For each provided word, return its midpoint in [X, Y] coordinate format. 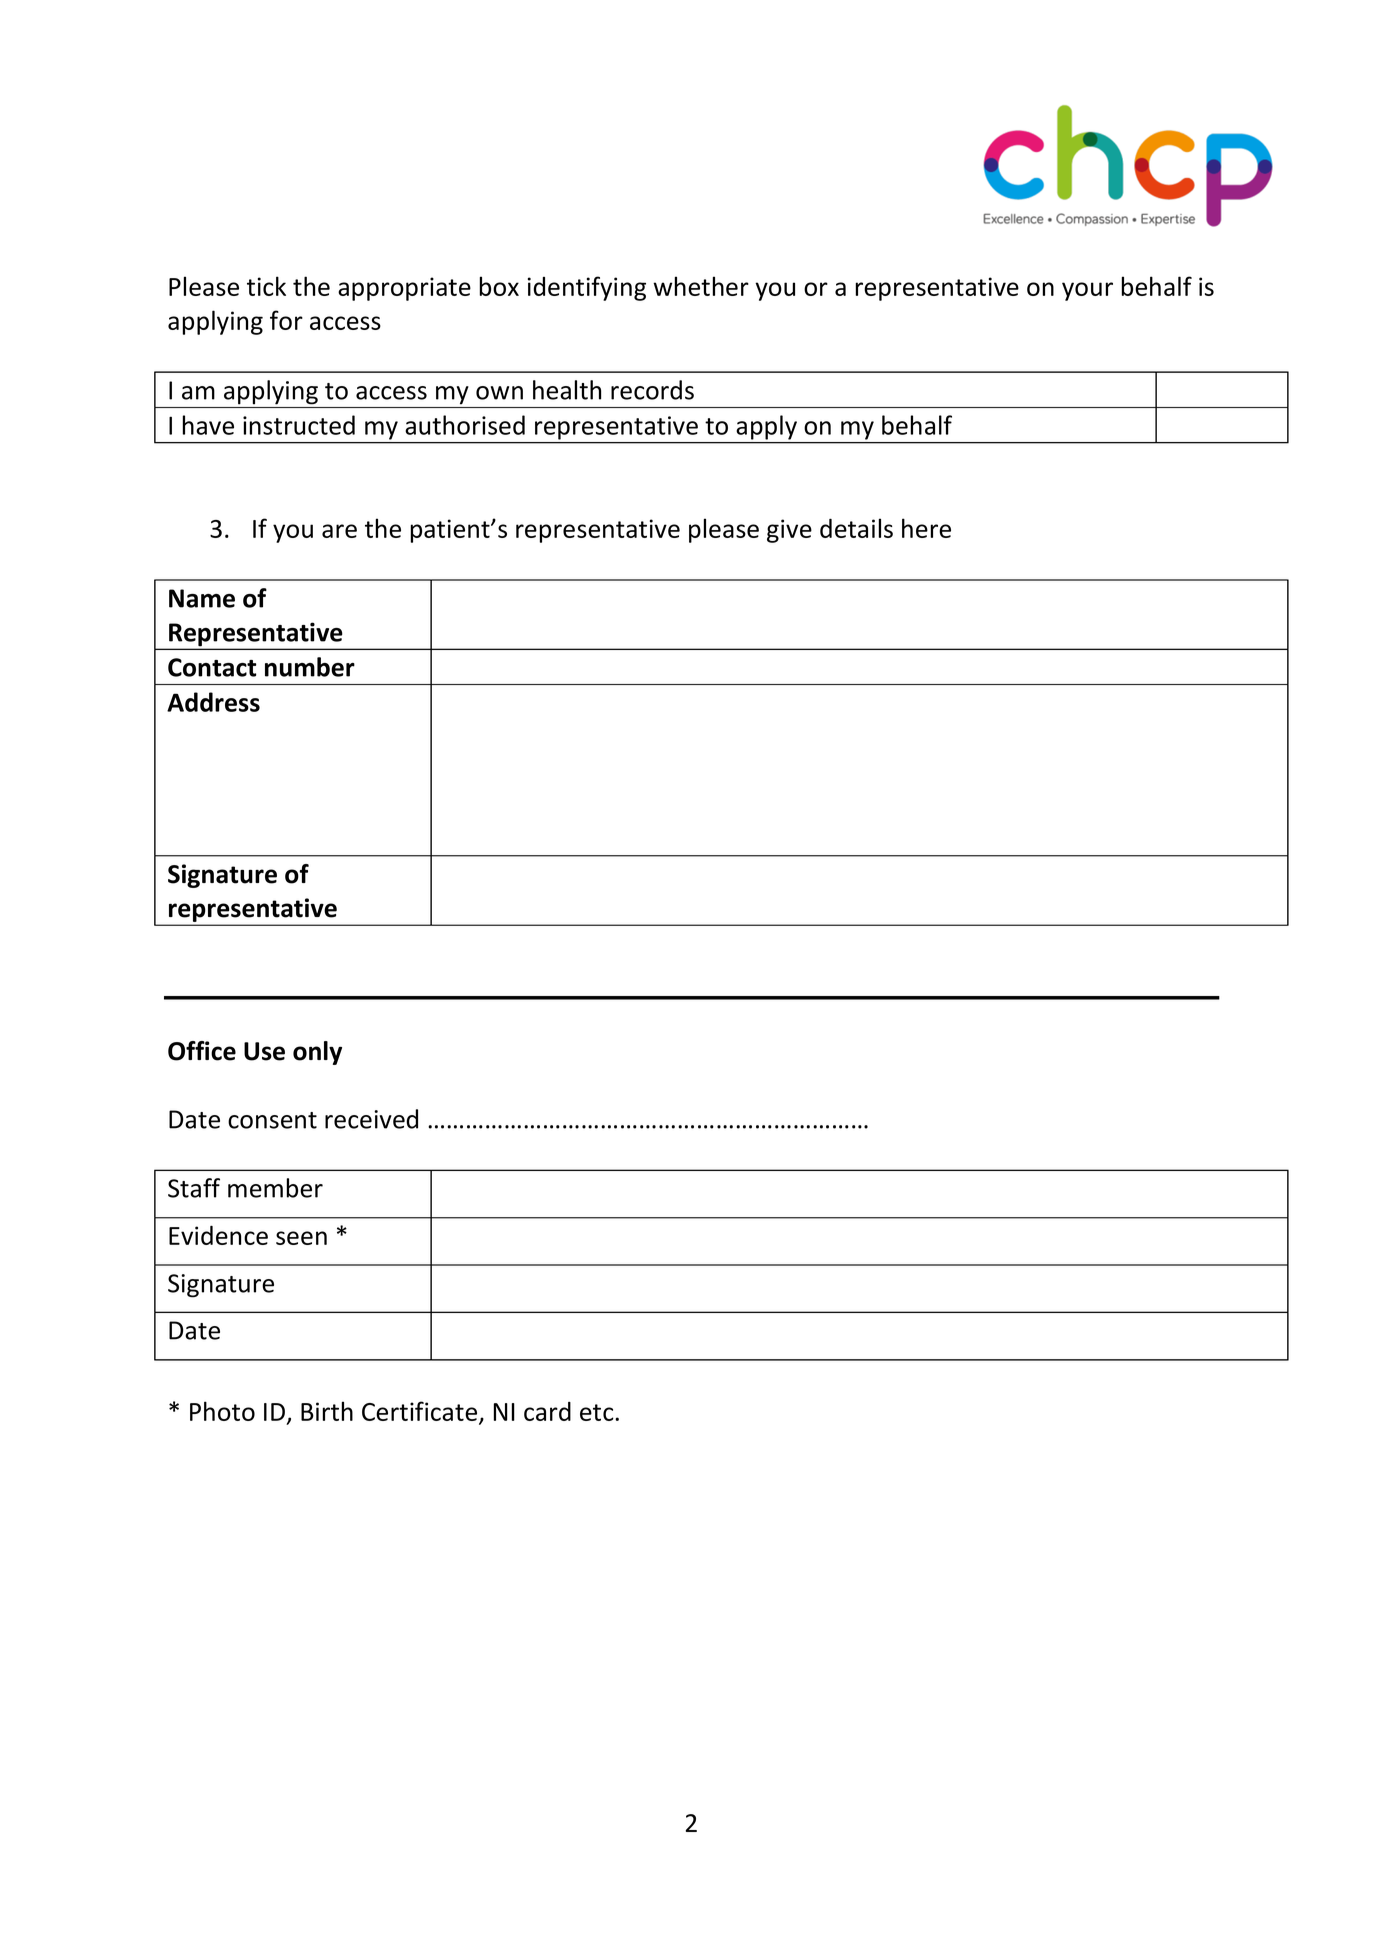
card [547, 1411]
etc [598, 1412]
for [286, 320]
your [1087, 291]
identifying [587, 288]
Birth [327, 1411]
